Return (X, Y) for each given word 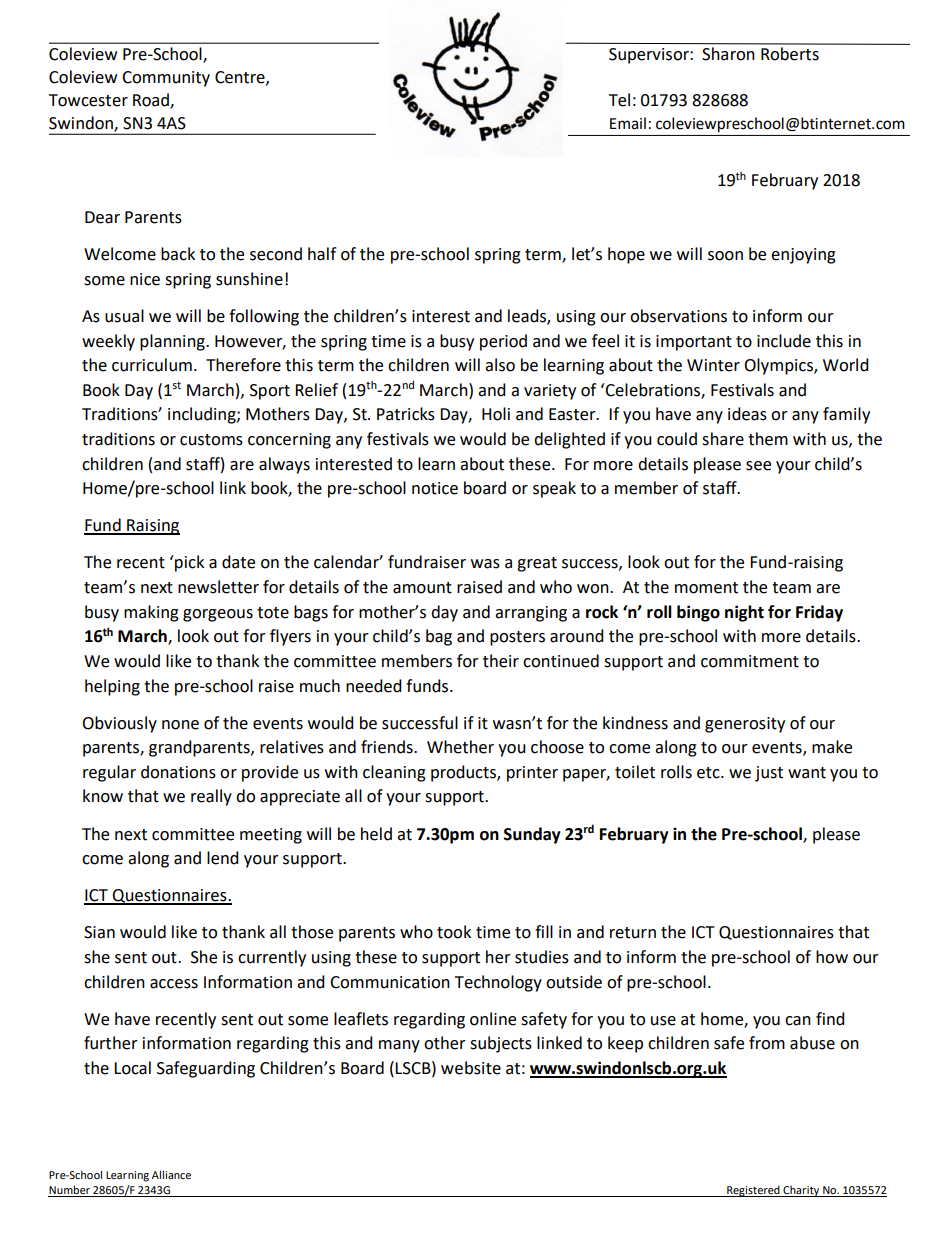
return (633, 933)
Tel (619, 100)
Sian (99, 932)
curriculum (152, 365)
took (454, 932)
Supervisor (650, 56)
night (744, 613)
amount (422, 588)
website (471, 1068)
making (151, 613)
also (500, 365)
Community (166, 79)
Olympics (779, 366)
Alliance (171, 1174)
